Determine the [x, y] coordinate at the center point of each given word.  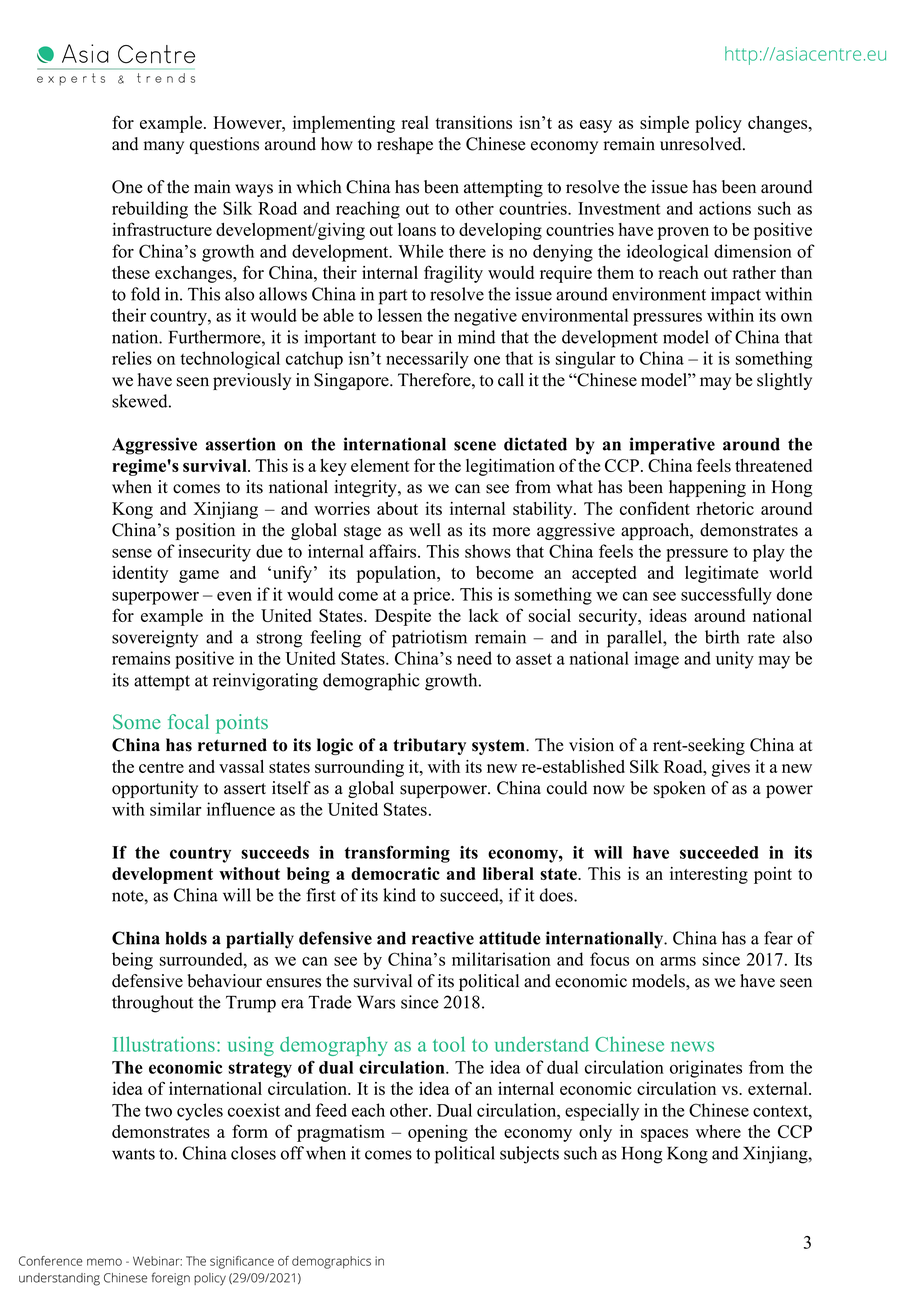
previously [252, 381]
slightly [784, 381]
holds [186, 938]
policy [718, 124]
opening [438, 1133]
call [511, 380]
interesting [709, 875]
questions [224, 145]
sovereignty [155, 639]
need [474, 658]
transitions [473, 122]
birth [722, 637]
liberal [508, 873]
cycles [200, 1112]
